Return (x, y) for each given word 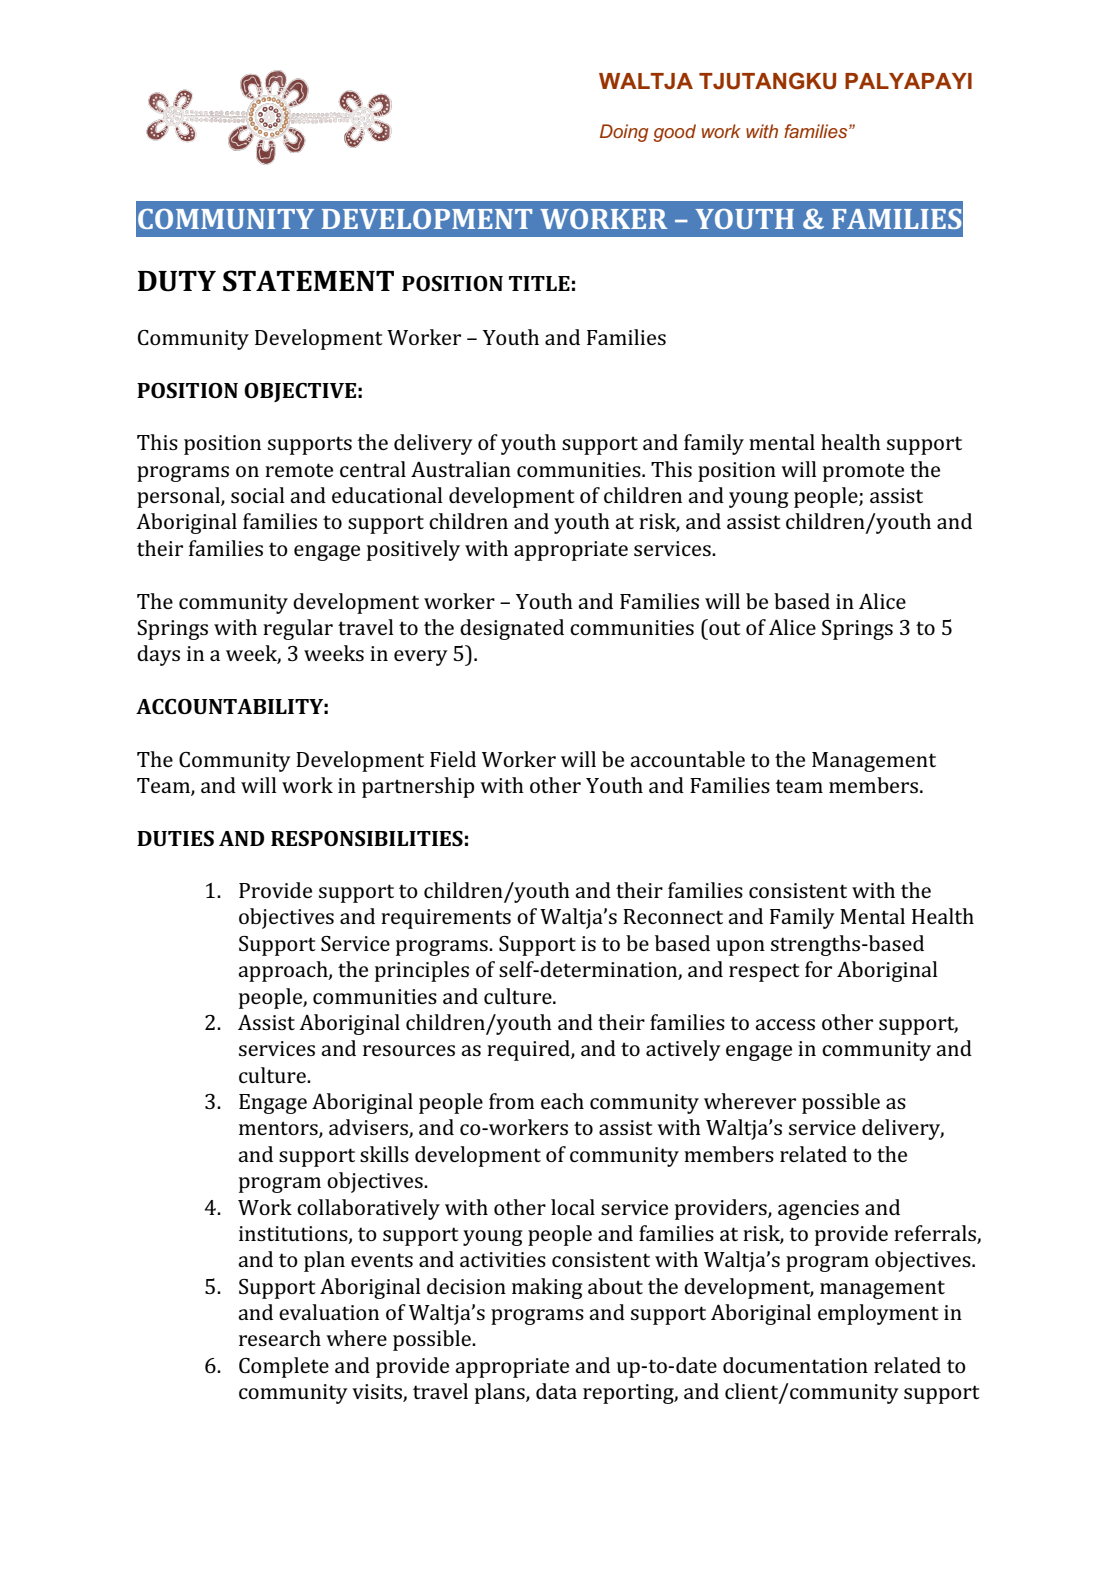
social (258, 495)
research (280, 1338)
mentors (279, 1129)
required (529, 1050)
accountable (687, 759)
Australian (461, 469)
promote (863, 472)
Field (453, 759)
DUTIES (175, 838)
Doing (624, 133)
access (785, 1024)
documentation (795, 1365)
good (675, 133)
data (556, 1391)
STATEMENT (308, 281)
